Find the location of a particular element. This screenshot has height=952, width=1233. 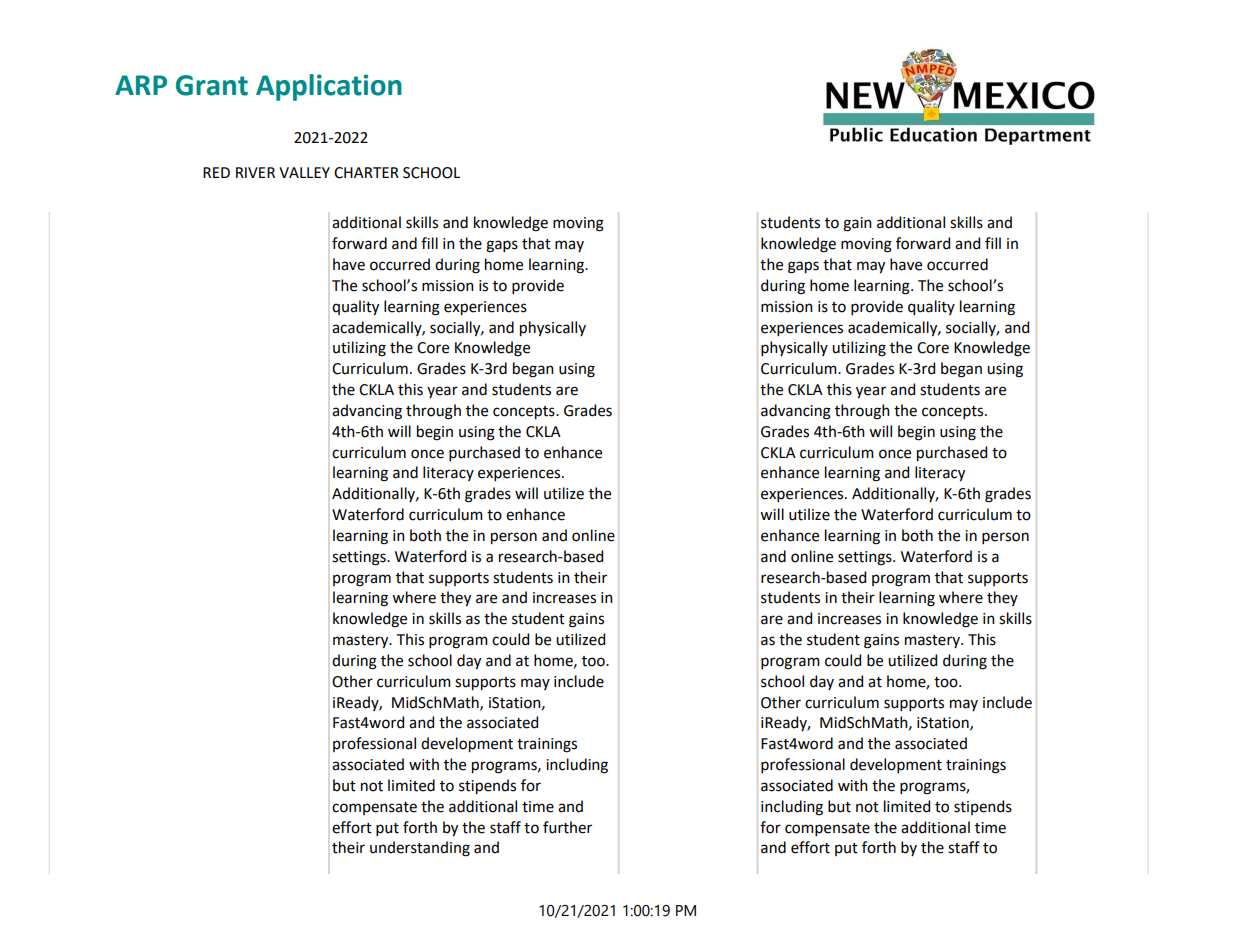

ARP is located at coordinates (141, 85).
